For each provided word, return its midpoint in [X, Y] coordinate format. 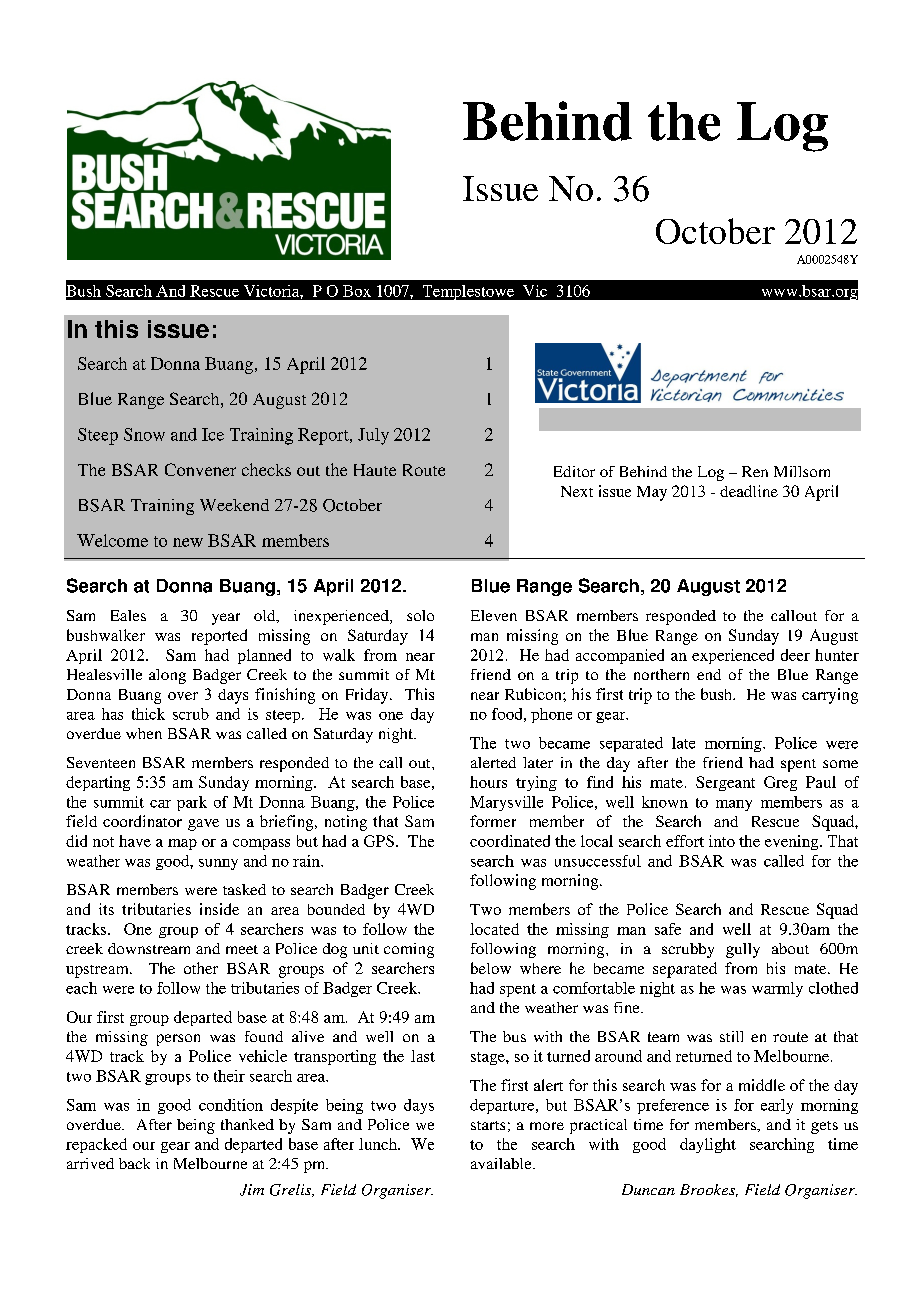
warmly [777, 989]
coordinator [142, 821]
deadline [749, 491]
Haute [375, 470]
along [167, 676]
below [491, 968]
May [652, 493]
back [134, 1163]
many [734, 805]
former [493, 821]
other [201, 968]
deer [795, 655]
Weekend [234, 505]
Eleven [494, 615]
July [373, 436]
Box [357, 291]
